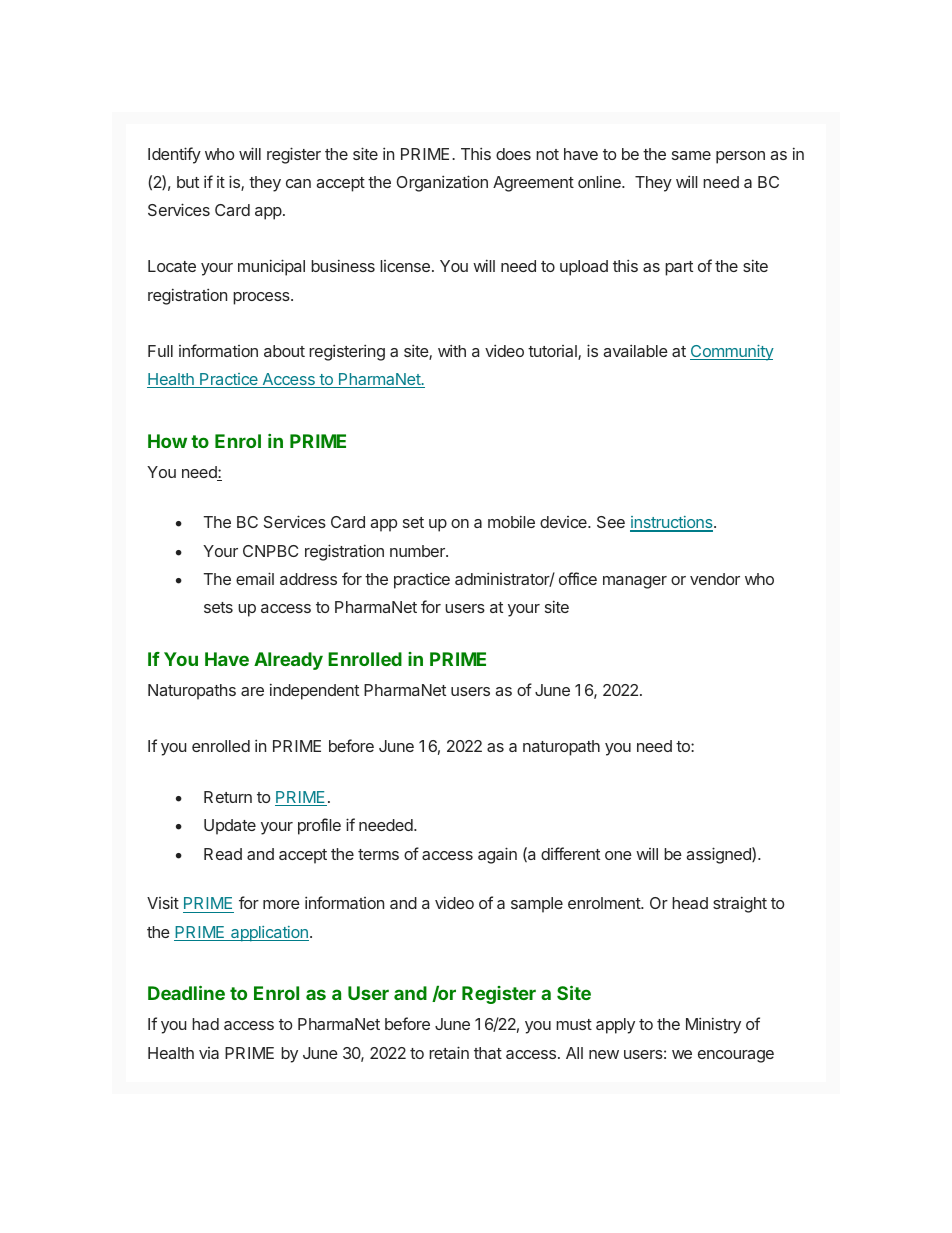 This document has width=952, height=1233. Describe the element at coordinates (449, 1052) in the document. I see `retain` at that location.
